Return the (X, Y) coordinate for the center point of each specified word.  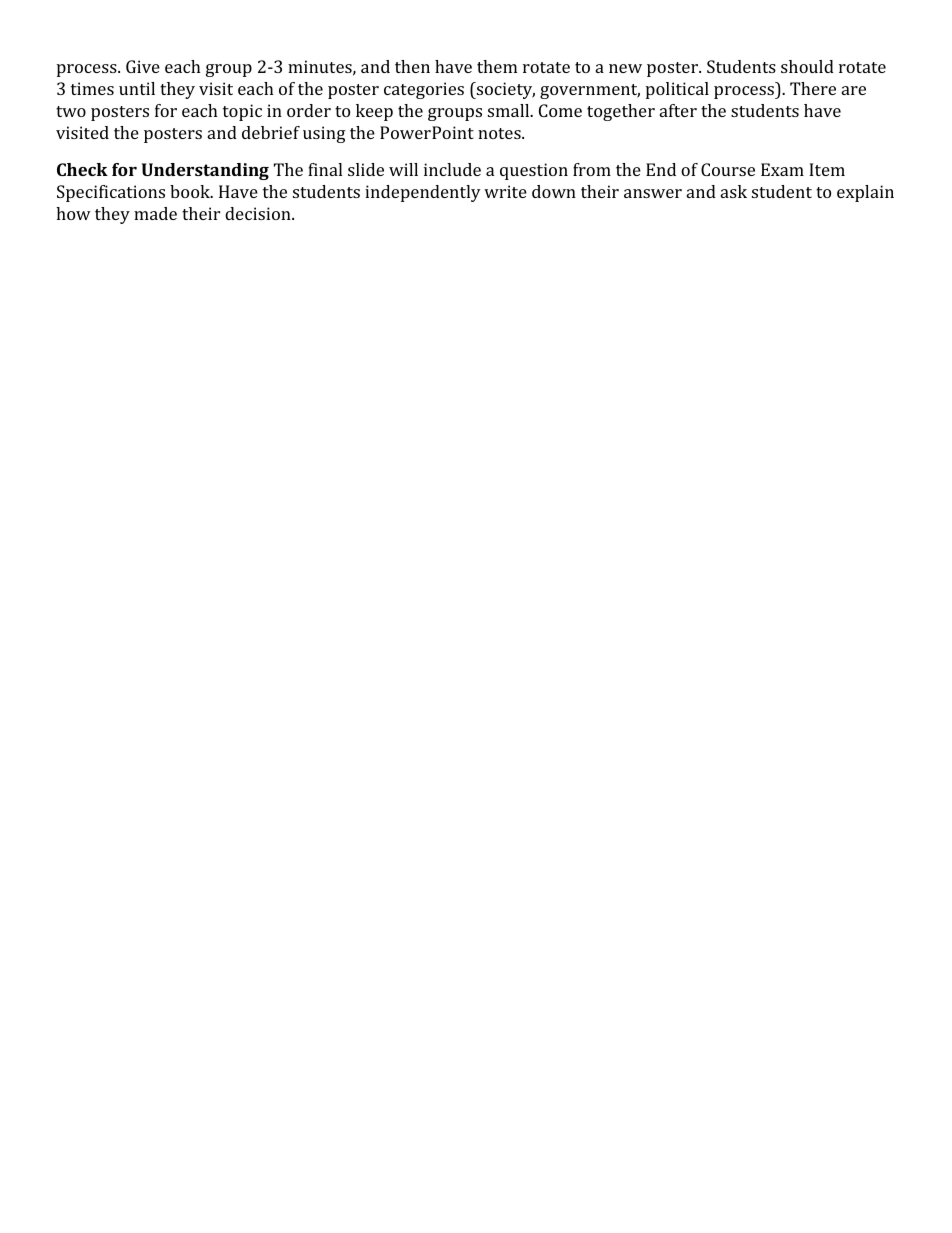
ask (734, 191)
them (497, 66)
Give (143, 66)
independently (423, 193)
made (155, 213)
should (807, 66)
